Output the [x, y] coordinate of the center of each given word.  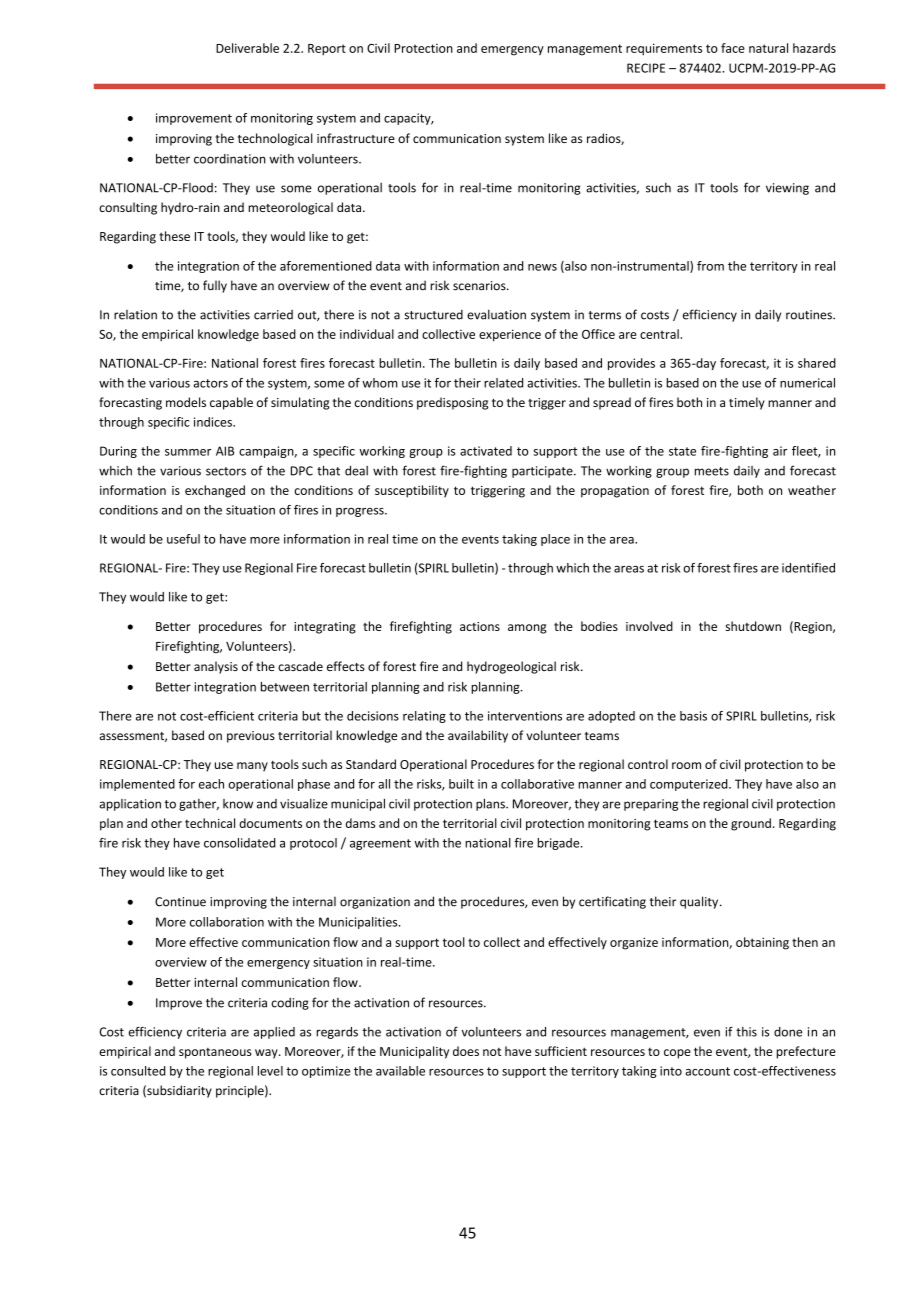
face [733, 48]
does [466, 1051]
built [461, 784]
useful [183, 539]
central [660, 334]
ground [751, 824]
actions [480, 626]
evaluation [496, 314]
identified [808, 568]
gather [199, 805]
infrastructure [356, 138]
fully [215, 286]
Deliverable [247, 48]
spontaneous [215, 1053]
